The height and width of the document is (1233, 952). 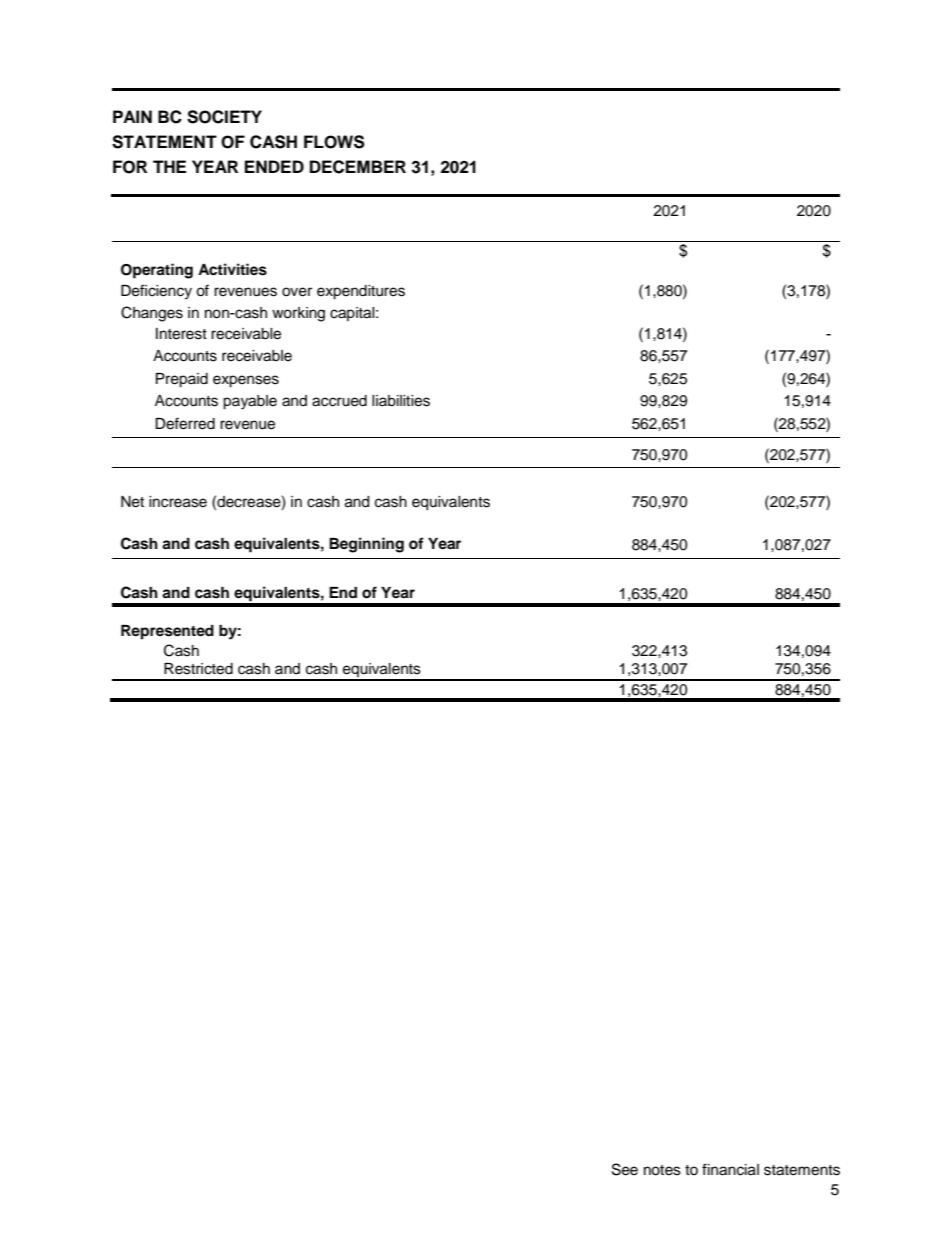 What do you see at coordinates (334, 142) in the document?
I see `FLOWS` at bounding box center [334, 142].
